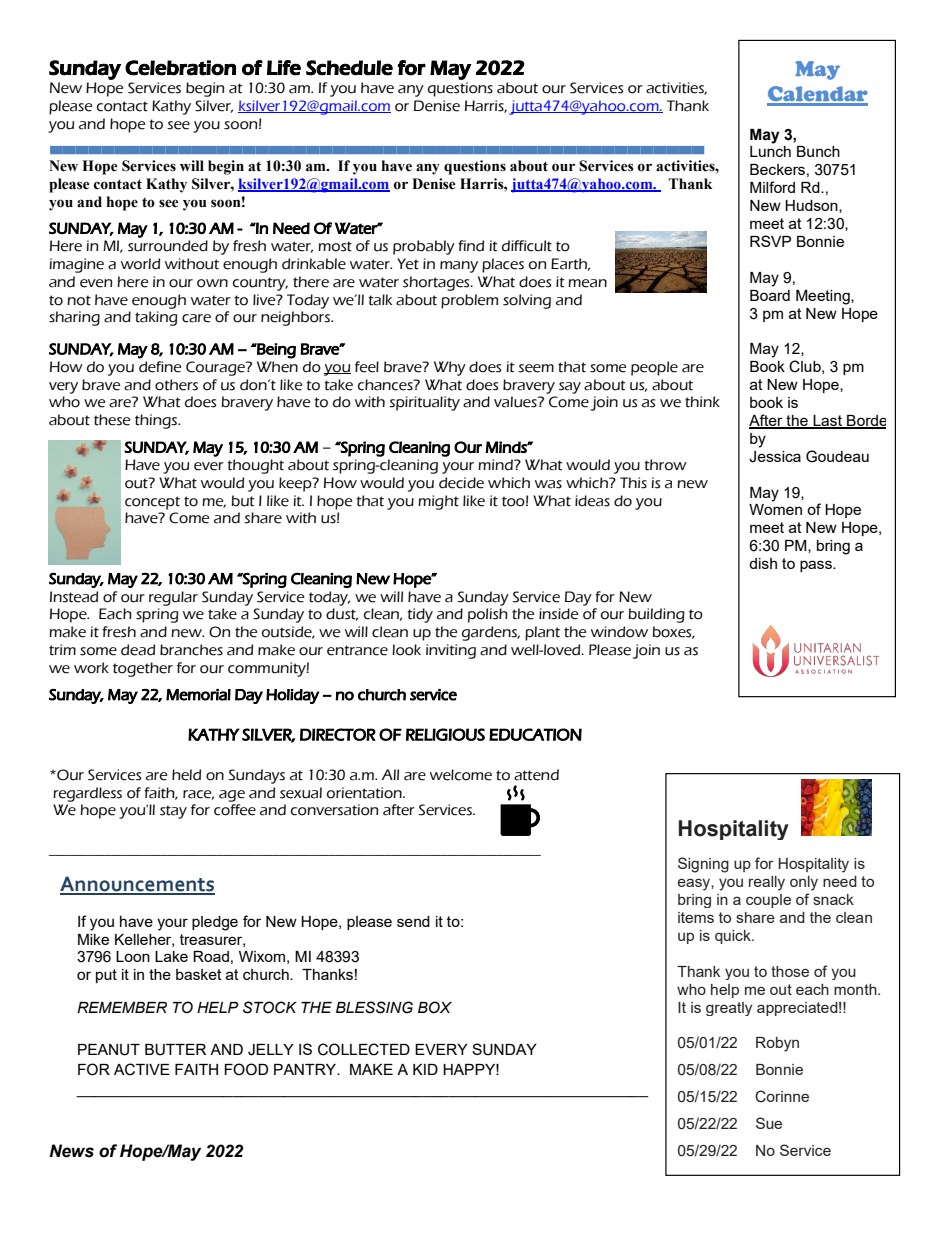 This screenshot has height=1233, width=952. What do you see at coordinates (349, 68) in the screenshot?
I see `Schedule` at bounding box center [349, 68].
